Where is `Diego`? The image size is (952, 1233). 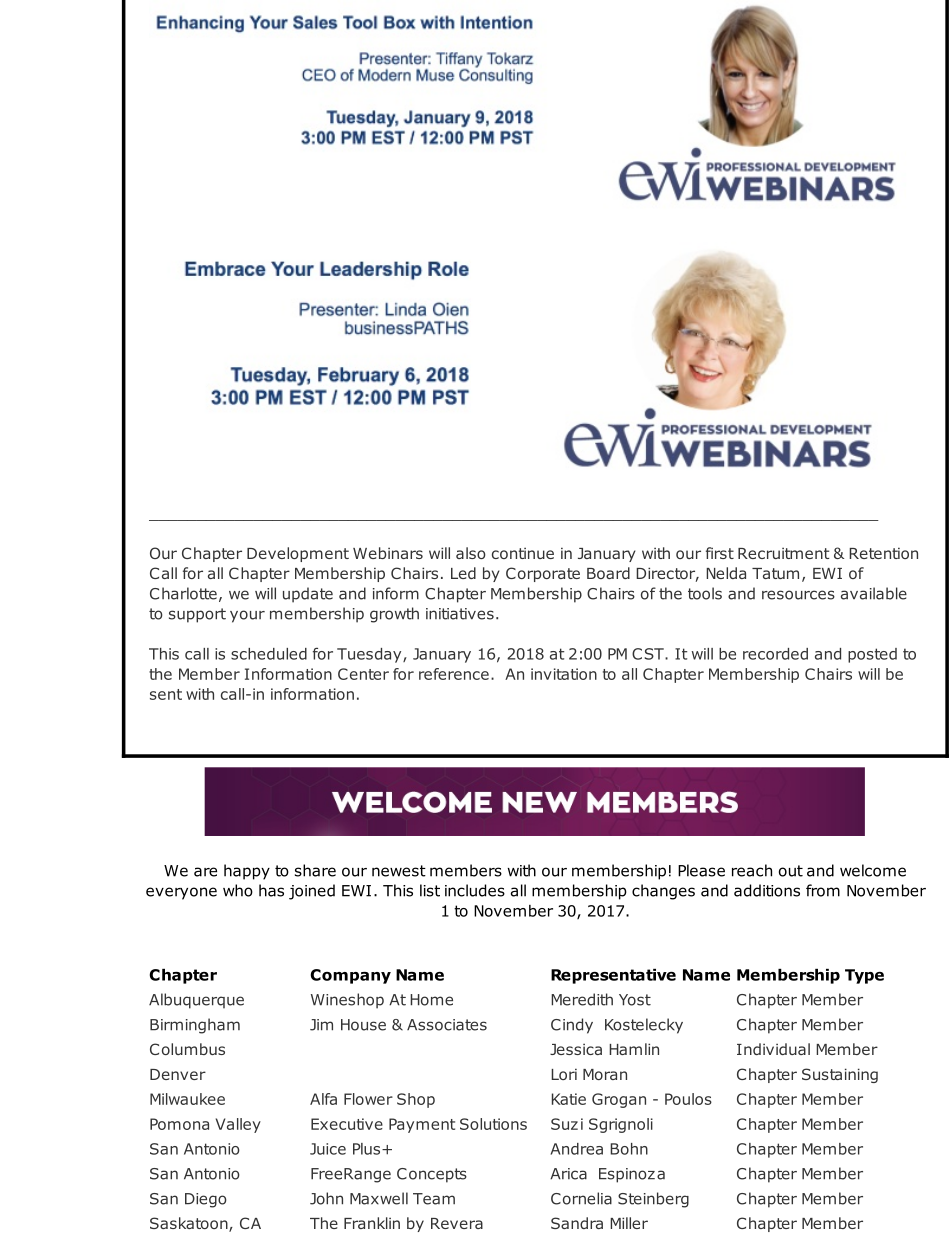
Diego is located at coordinates (206, 1200).
